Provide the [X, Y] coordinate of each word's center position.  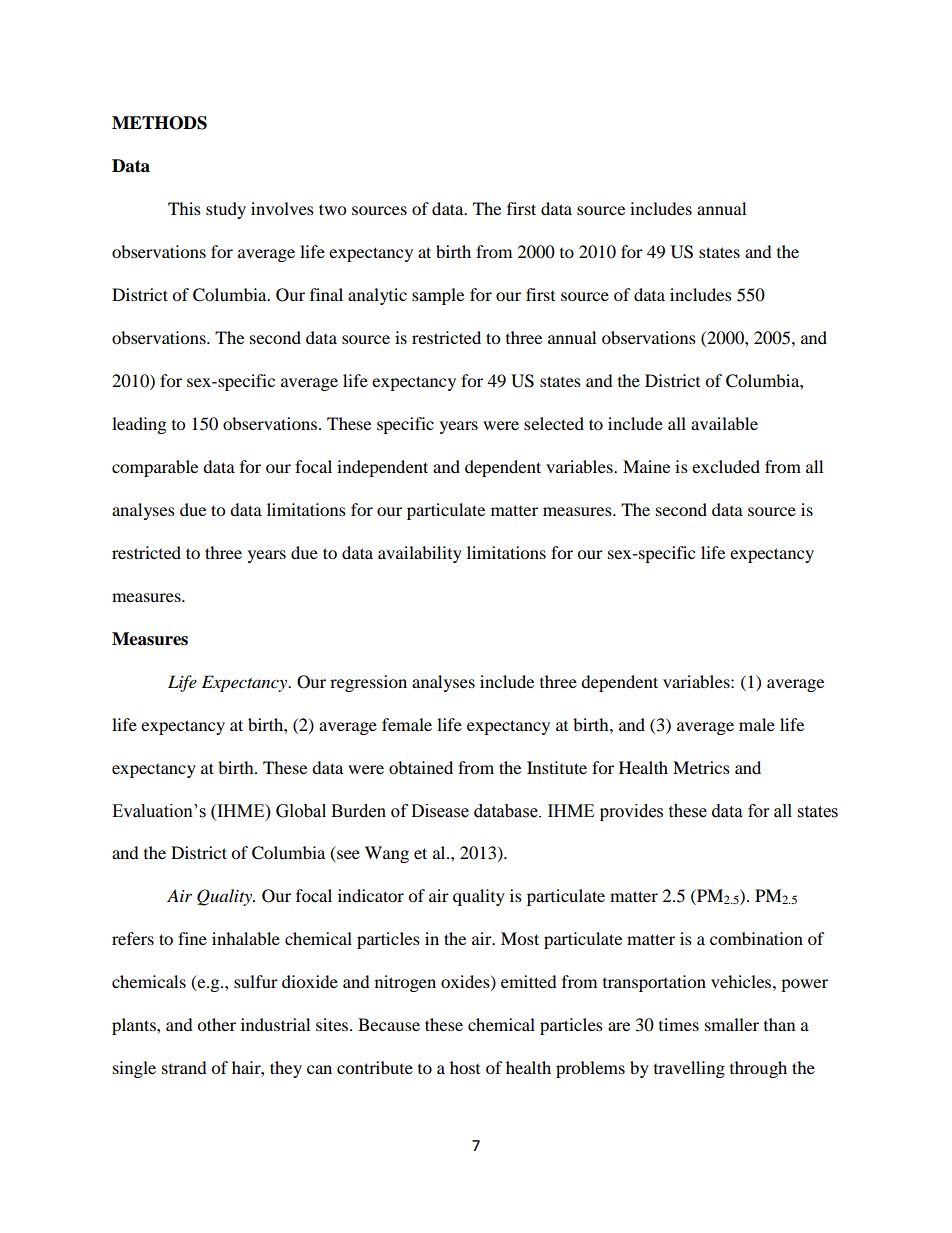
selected [554, 423]
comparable [155, 468]
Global [301, 811]
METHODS [159, 123]
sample [438, 296]
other [216, 1024]
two [332, 209]
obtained [421, 767]
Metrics [701, 767]
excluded [726, 466]
